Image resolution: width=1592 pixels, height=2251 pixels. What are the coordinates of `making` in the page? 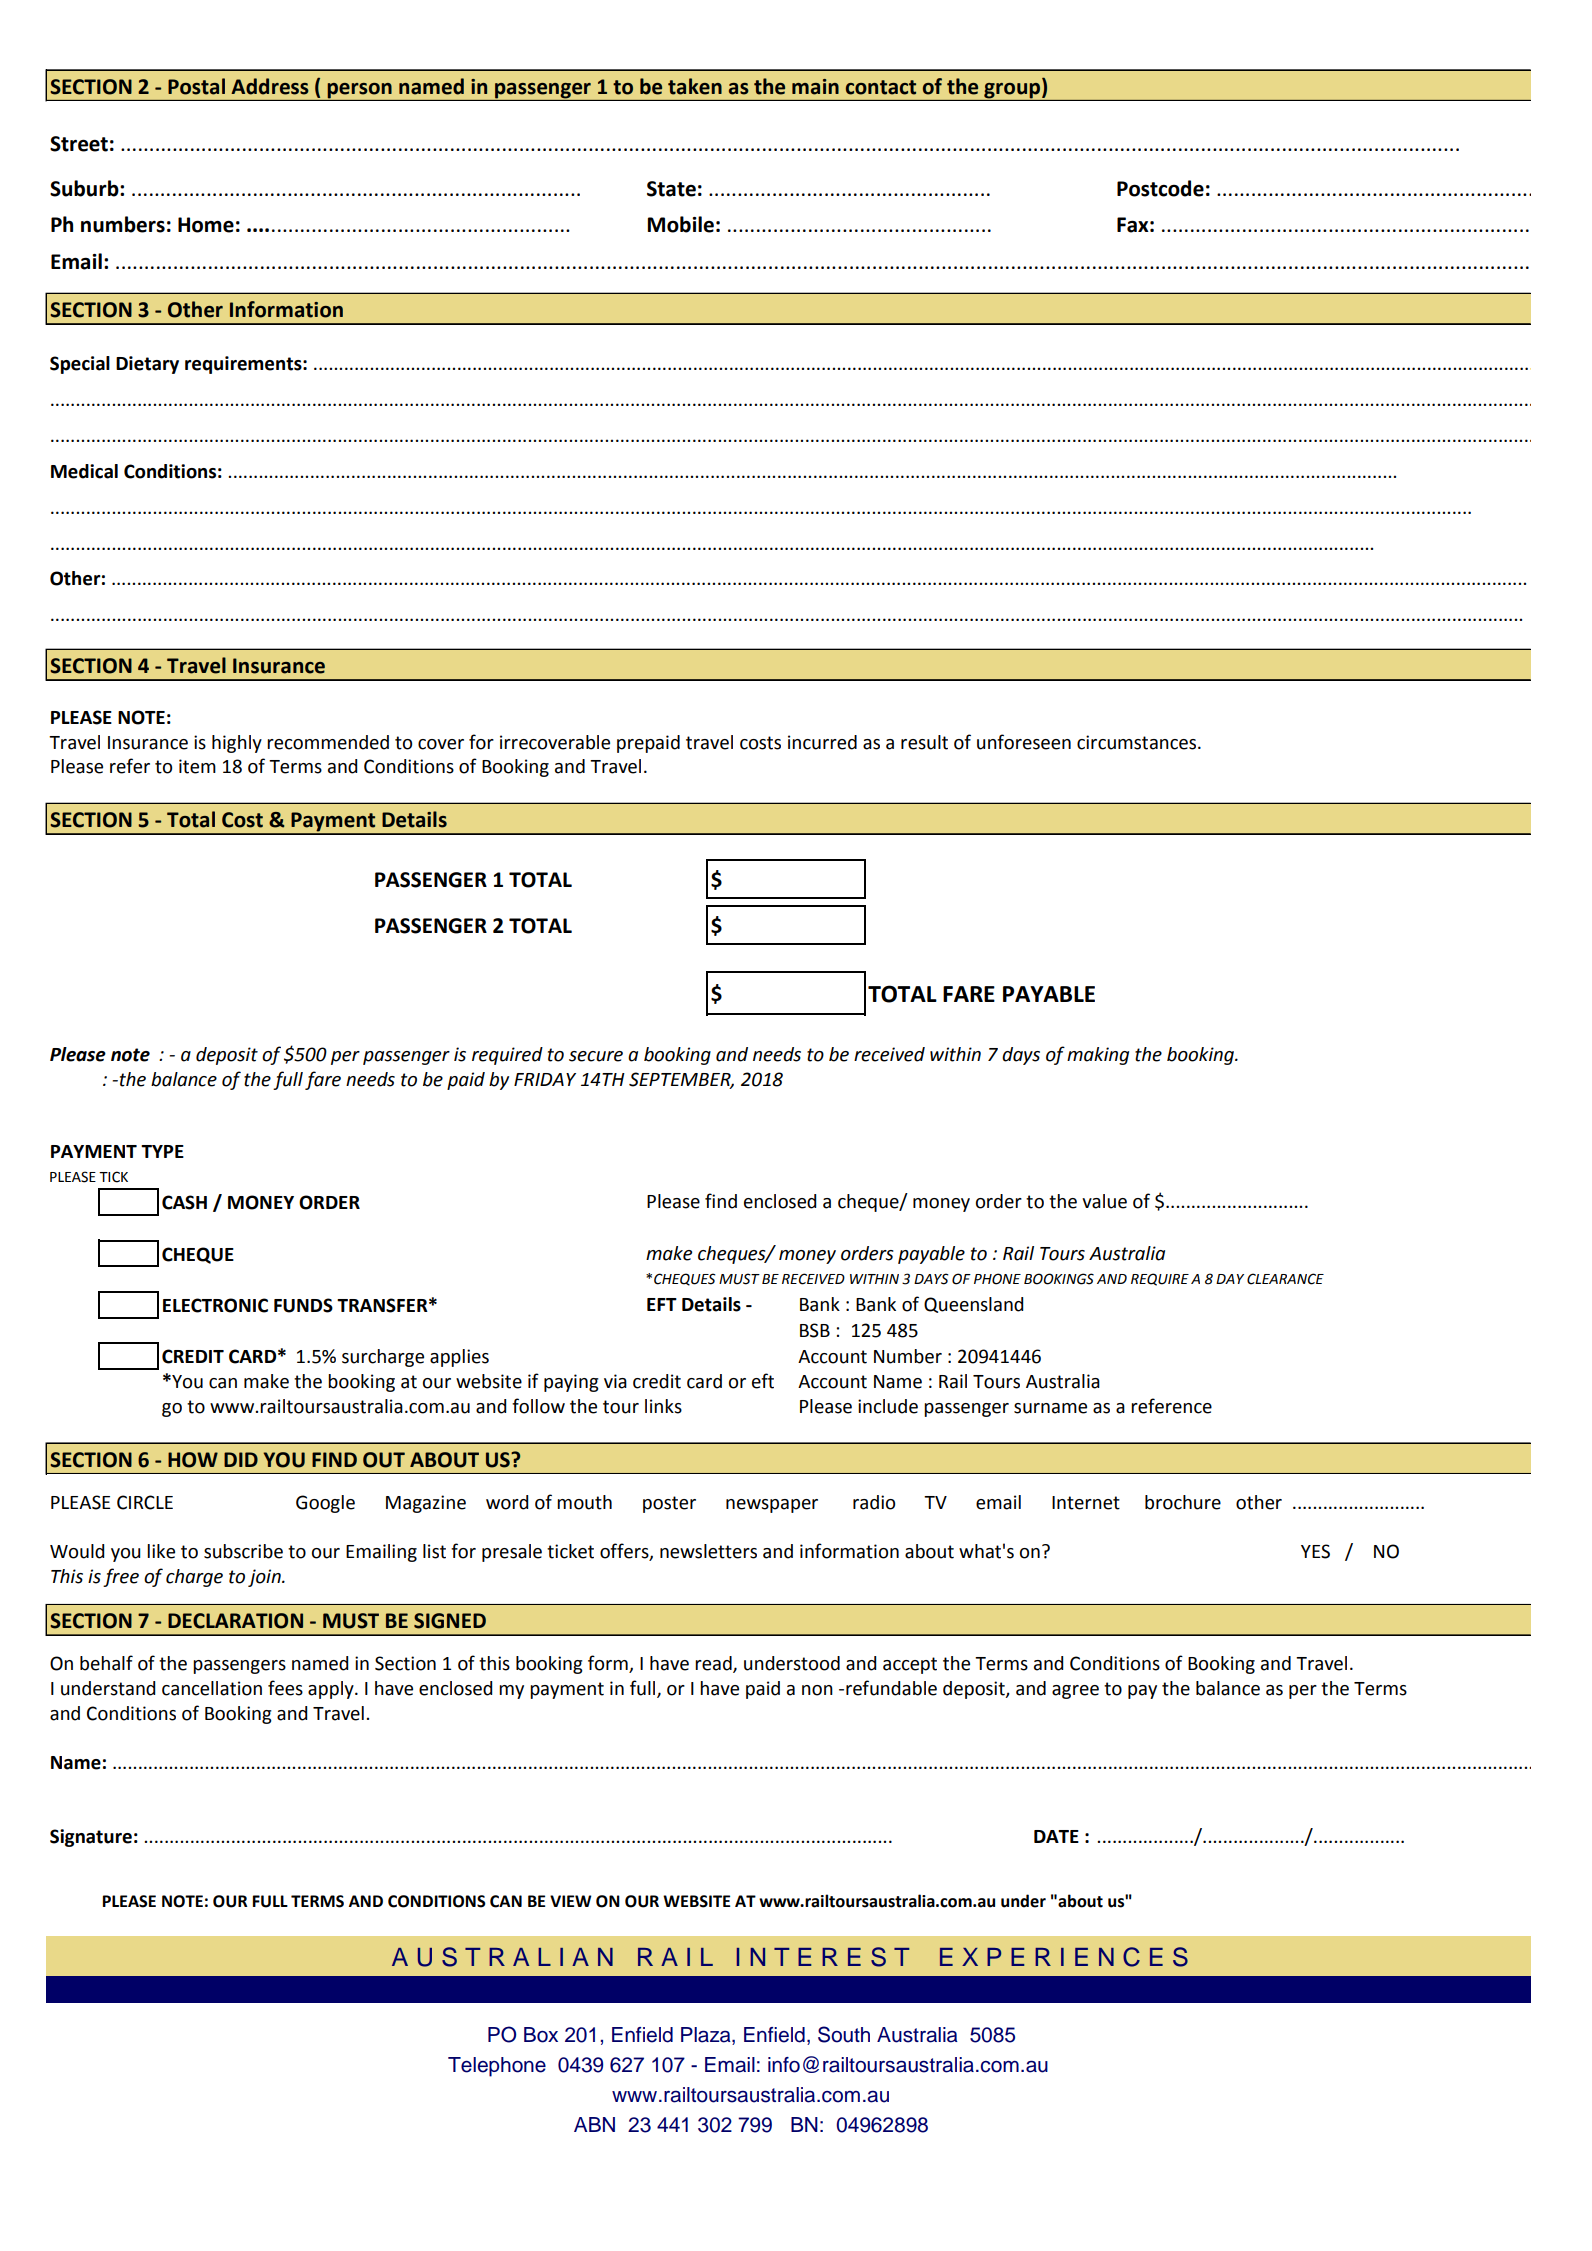 It's located at (1098, 1056).
